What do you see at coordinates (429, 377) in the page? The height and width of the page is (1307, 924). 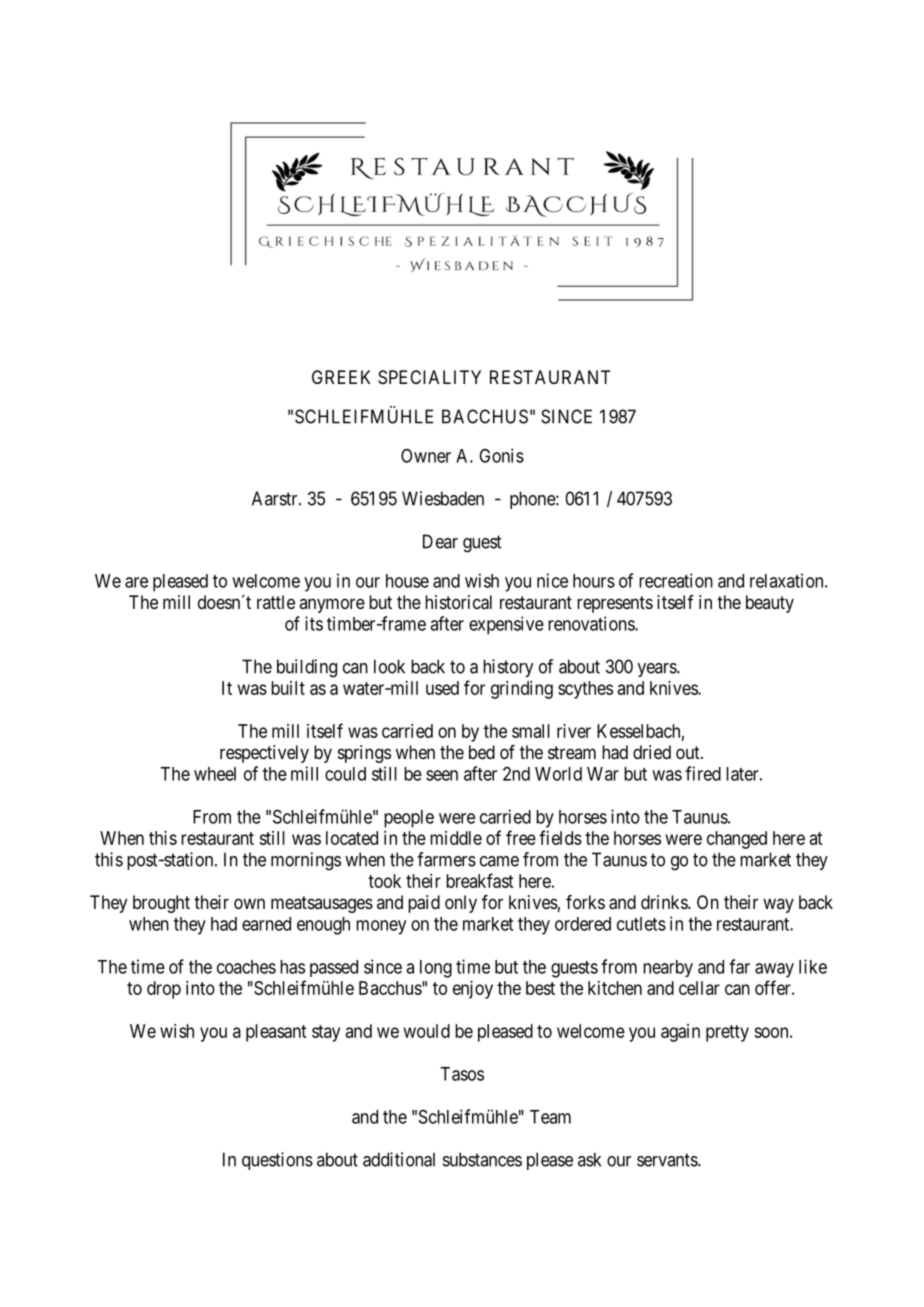 I see `SPECIALITY` at bounding box center [429, 377].
